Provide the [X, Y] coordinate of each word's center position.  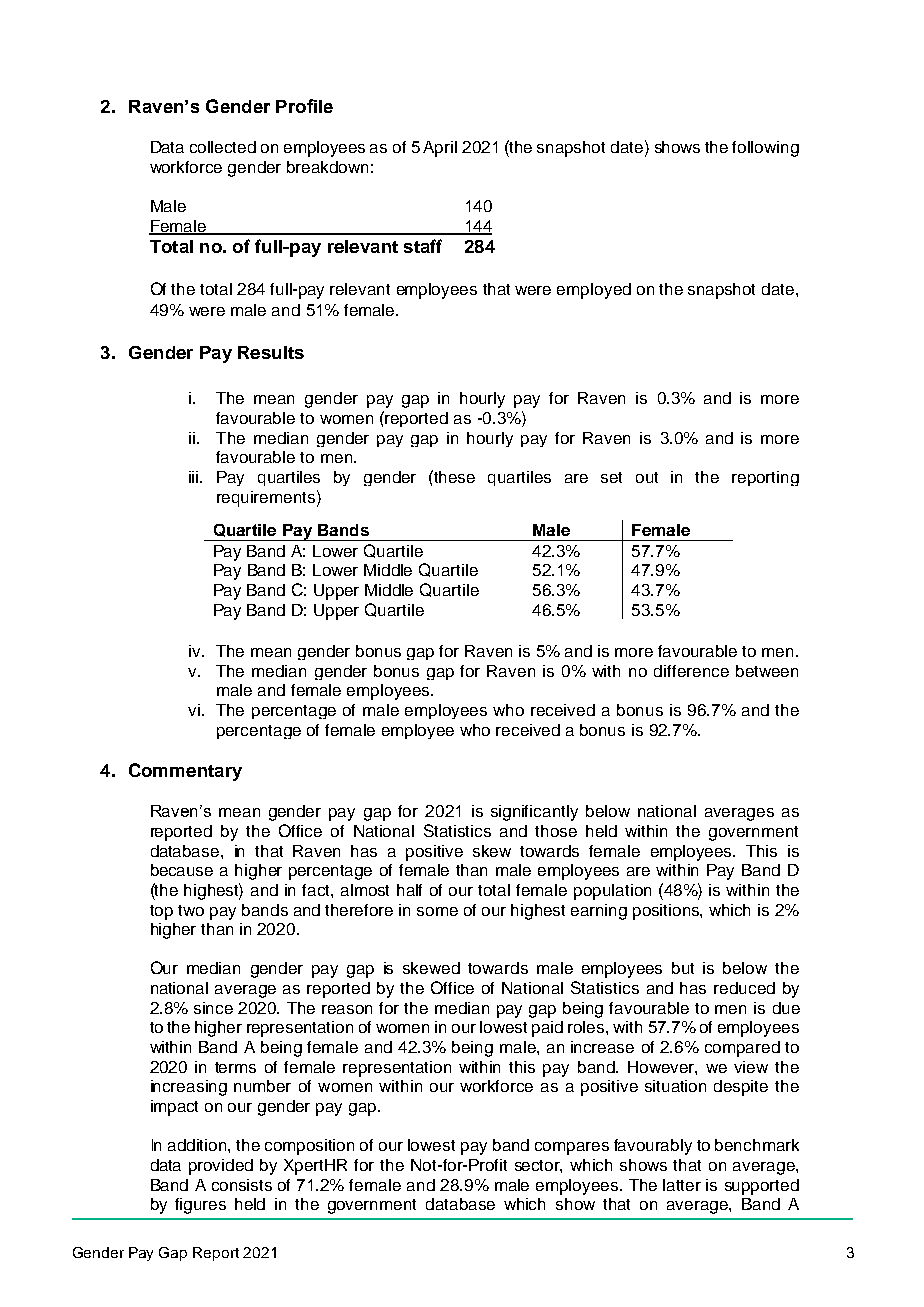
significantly [534, 813]
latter [682, 1185]
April [440, 149]
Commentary [185, 772]
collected [223, 147]
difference [691, 671]
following [765, 149]
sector [538, 1166]
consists [242, 1185]
